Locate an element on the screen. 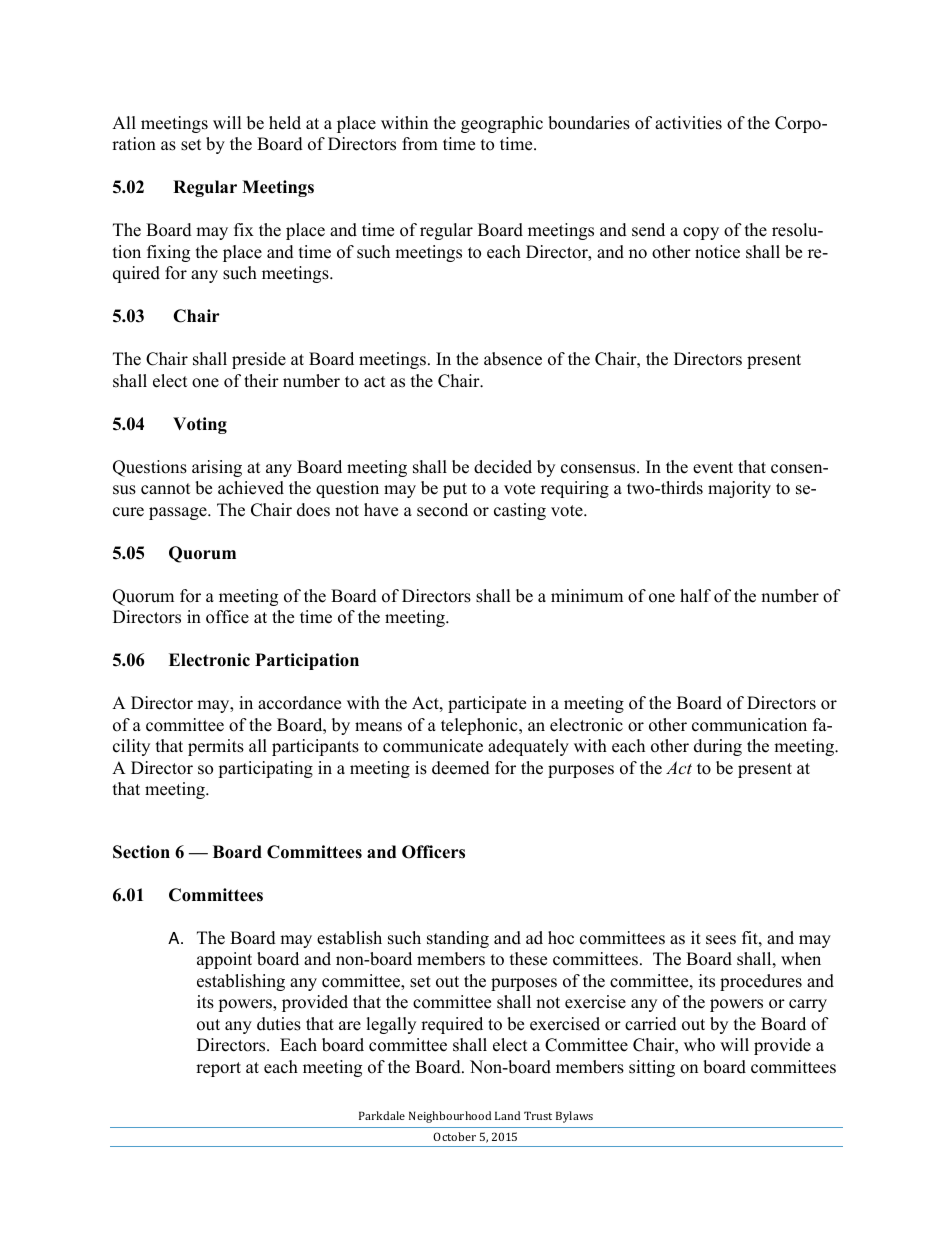 Image resolution: width=952 pixels, height=1233 pixels. minimum is located at coordinates (587, 596).
